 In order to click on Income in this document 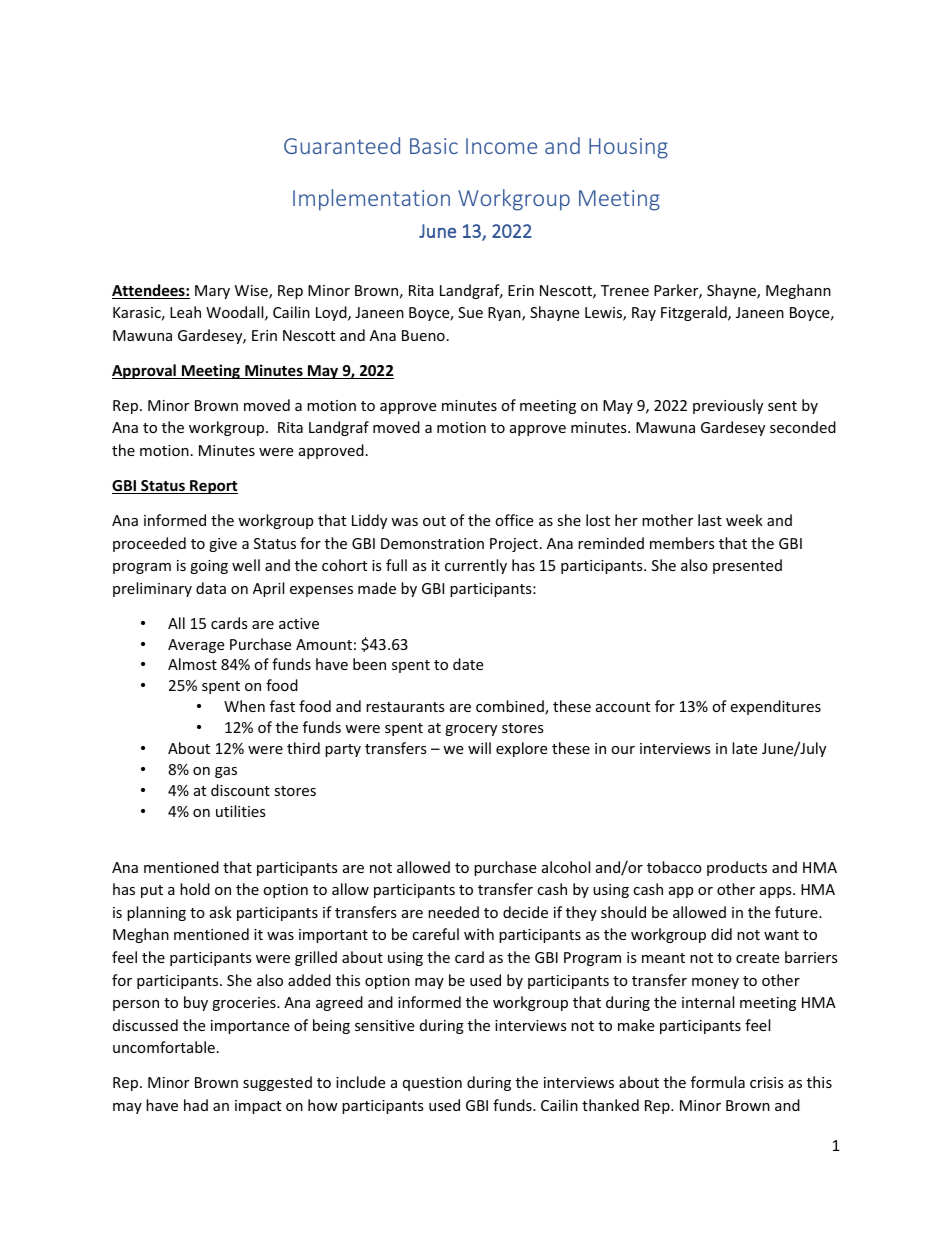, I will do `click(501, 146)`.
